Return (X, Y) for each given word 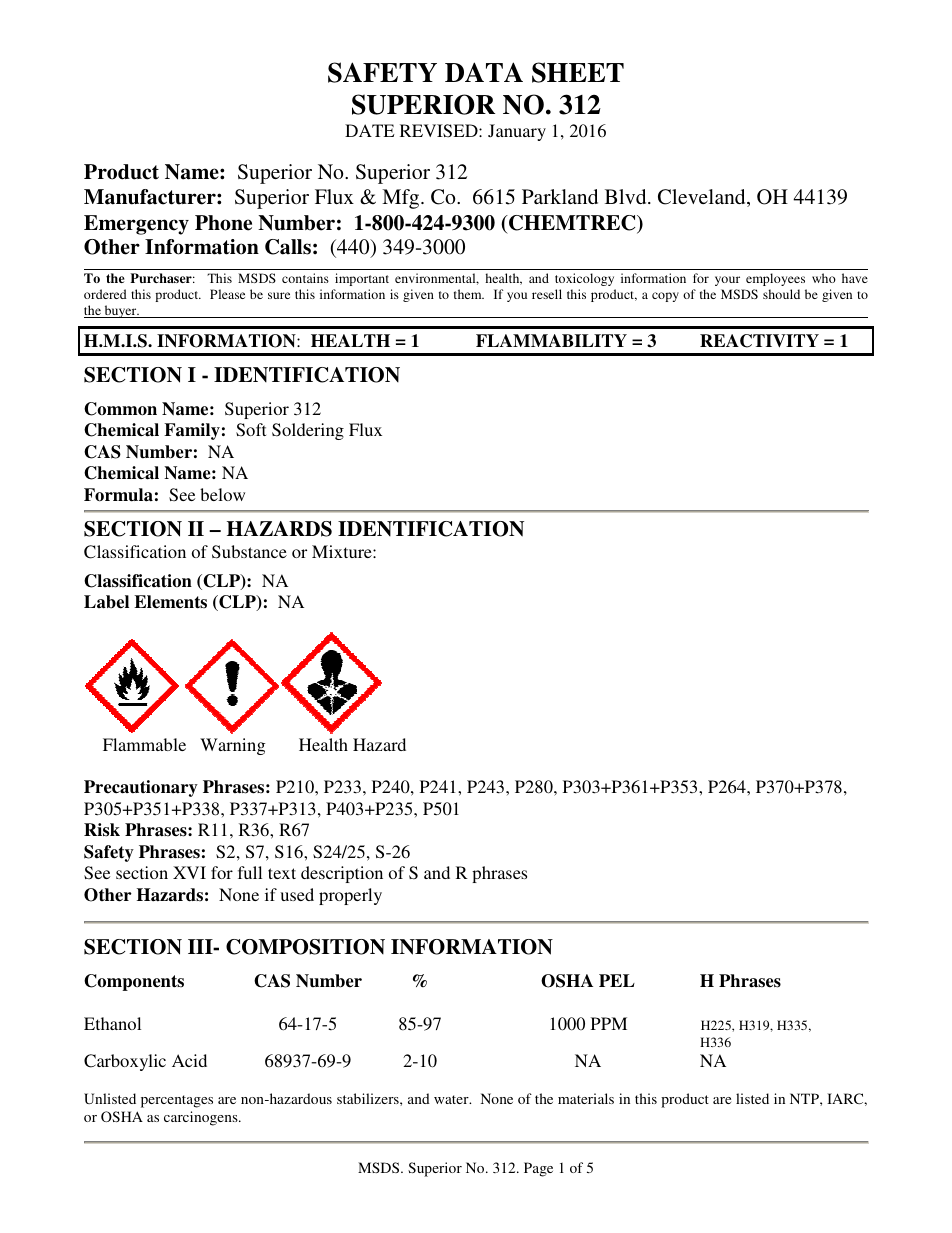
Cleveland (703, 198)
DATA (484, 72)
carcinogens (202, 1118)
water (452, 1099)
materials (586, 1098)
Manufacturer (151, 197)
